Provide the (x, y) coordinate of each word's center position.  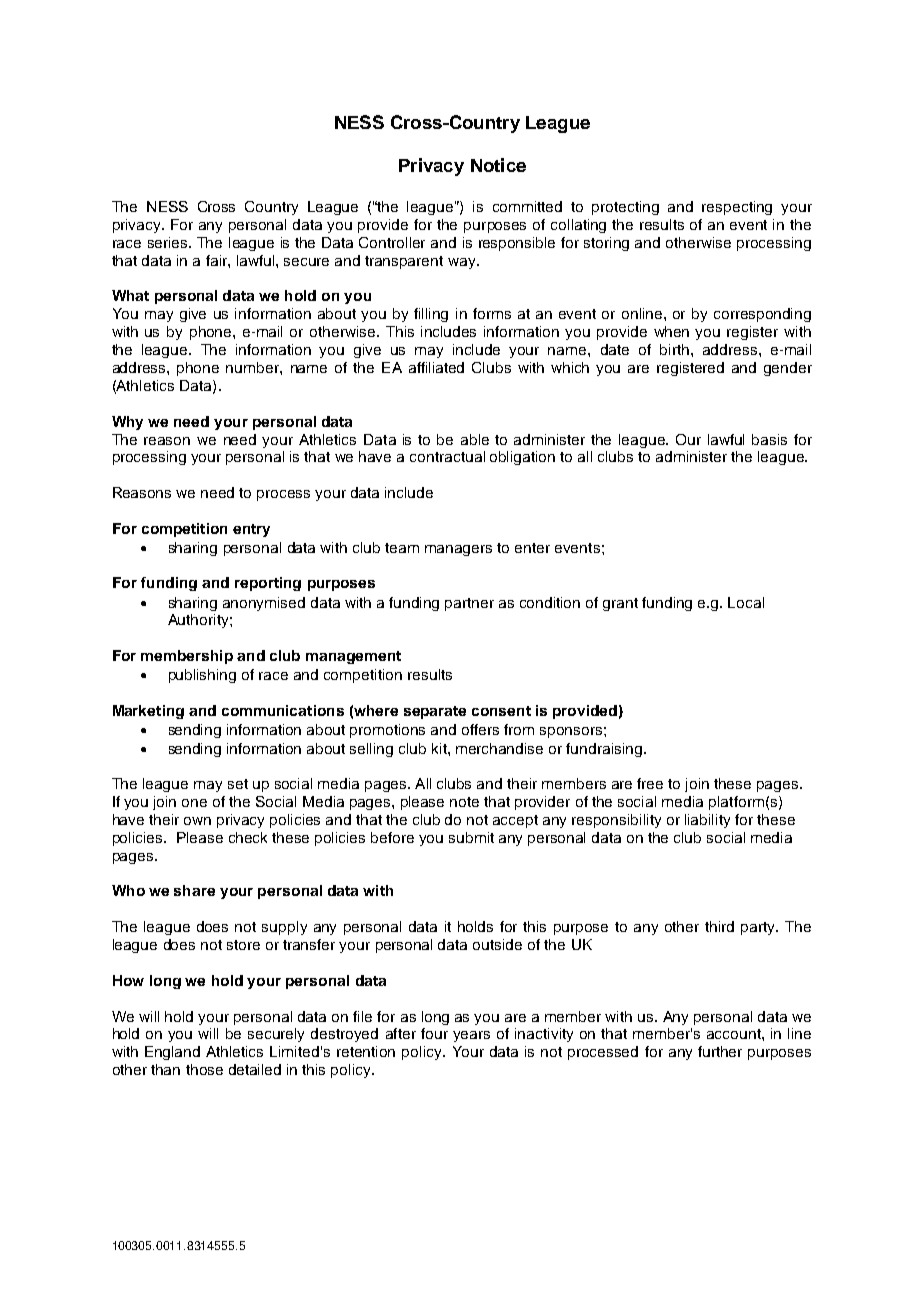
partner (469, 604)
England (172, 1053)
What (130, 295)
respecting (737, 208)
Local (746, 602)
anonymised (264, 604)
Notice (498, 165)
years (471, 1036)
